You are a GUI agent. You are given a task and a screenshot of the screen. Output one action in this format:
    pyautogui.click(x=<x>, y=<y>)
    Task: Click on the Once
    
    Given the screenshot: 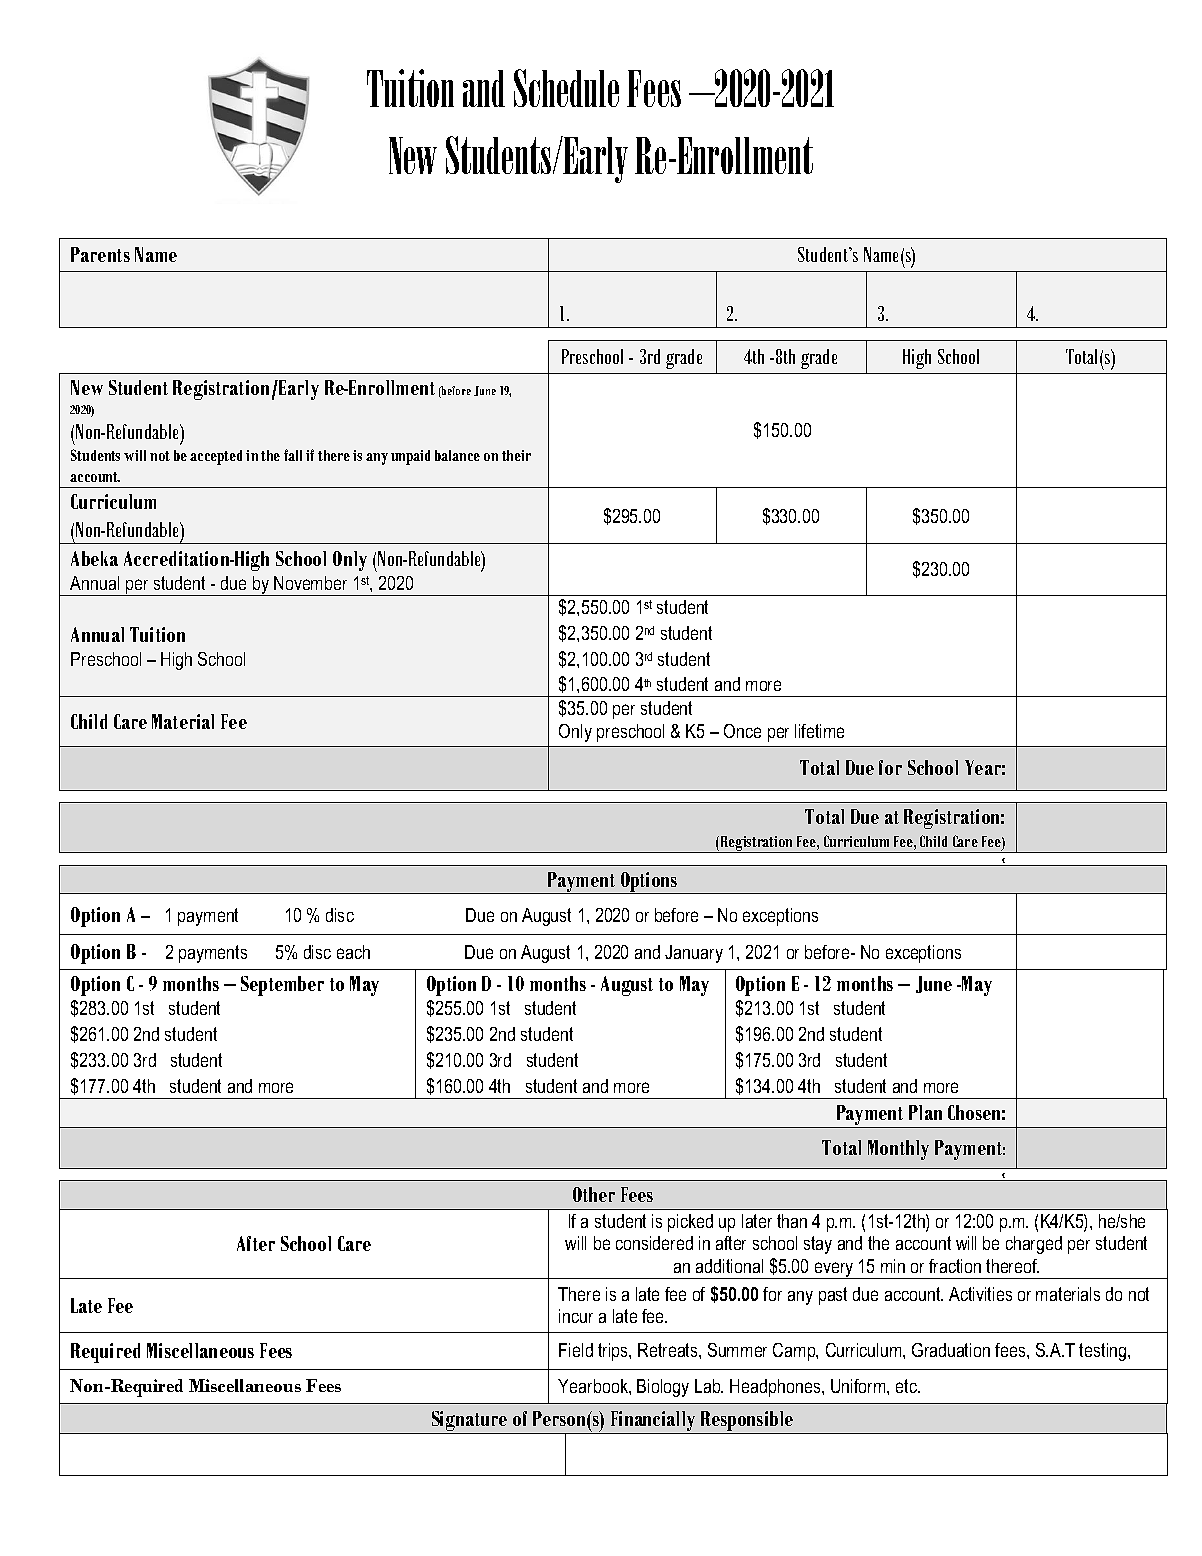 What is the action you would take?
    pyautogui.click(x=742, y=731)
